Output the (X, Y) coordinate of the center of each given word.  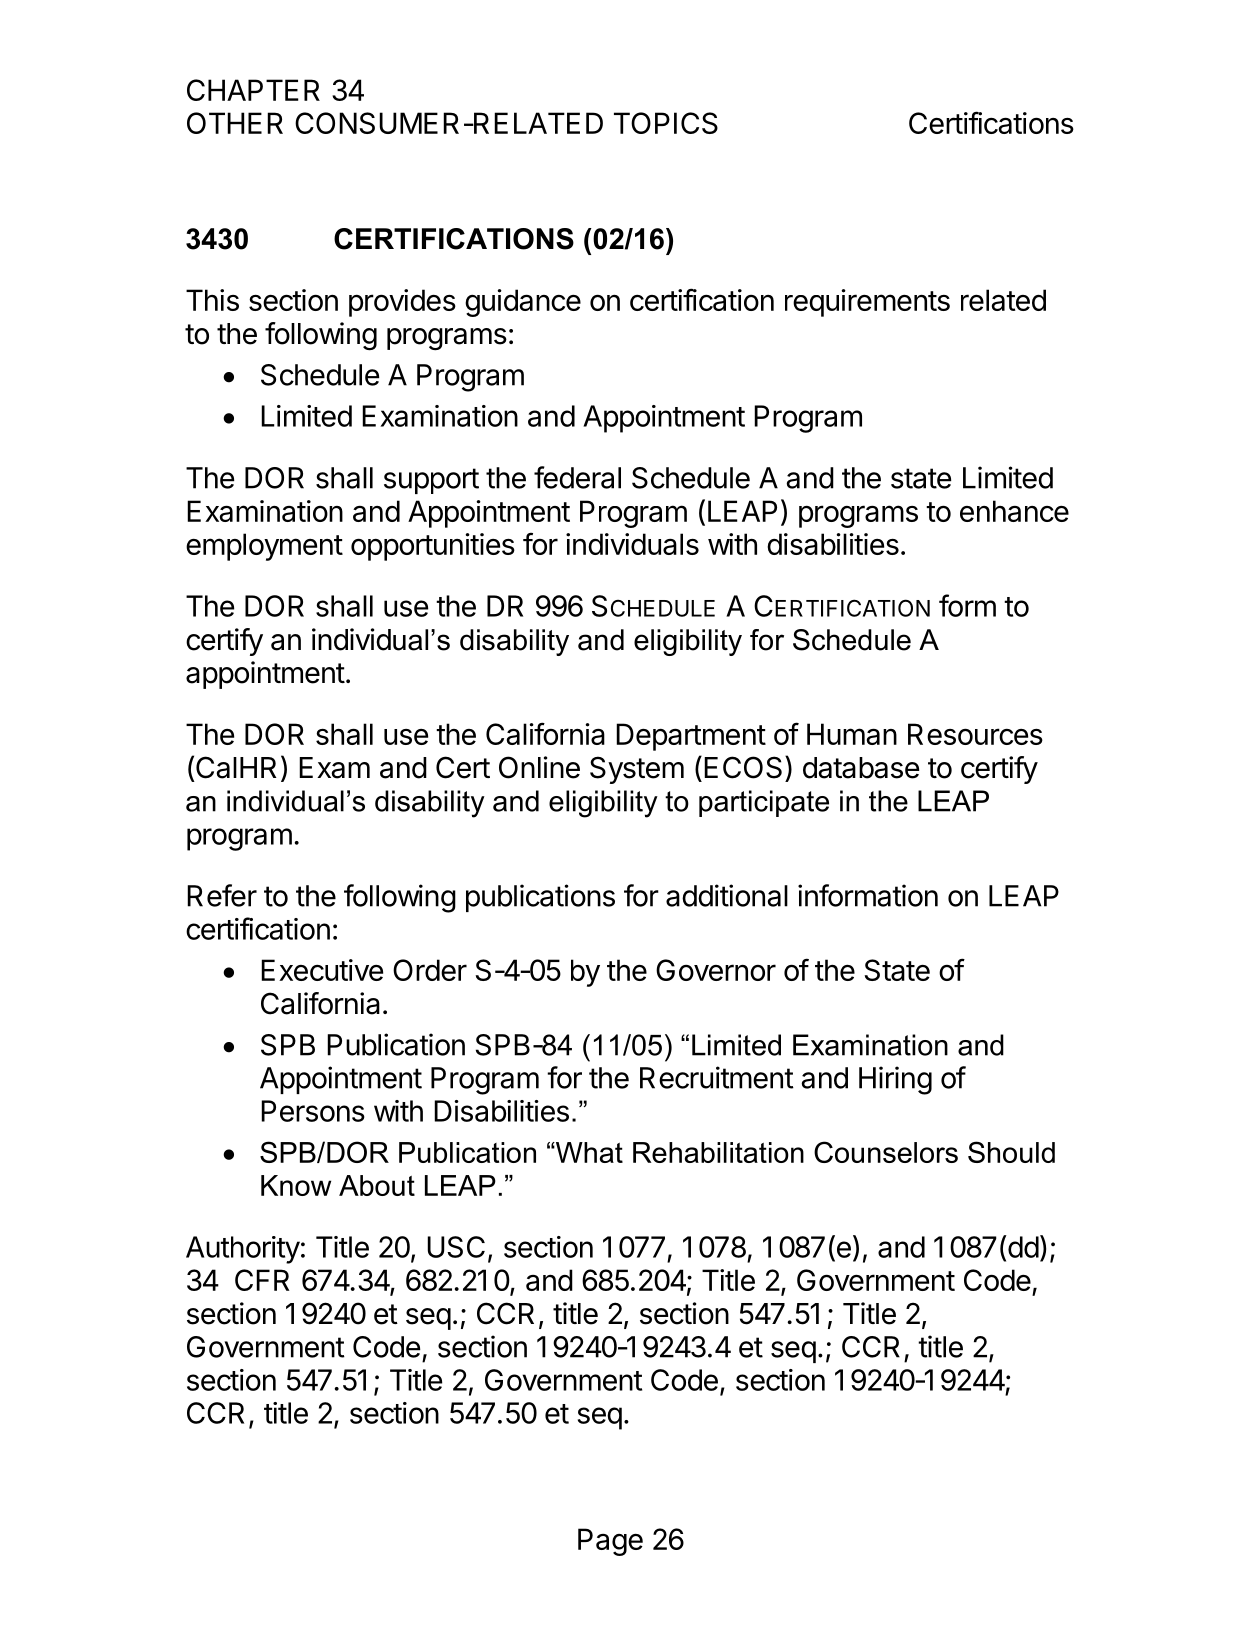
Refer (222, 895)
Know (296, 1185)
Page (610, 1542)
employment (264, 547)
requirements (867, 303)
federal (577, 477)
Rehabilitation (718, 1152)
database (861, 768)
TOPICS (666, 123)
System (637, 770)
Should (1011, 1152)
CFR (262, 1280)
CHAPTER (253, 90)
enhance (1014, 511)
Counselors (886, 1152)
